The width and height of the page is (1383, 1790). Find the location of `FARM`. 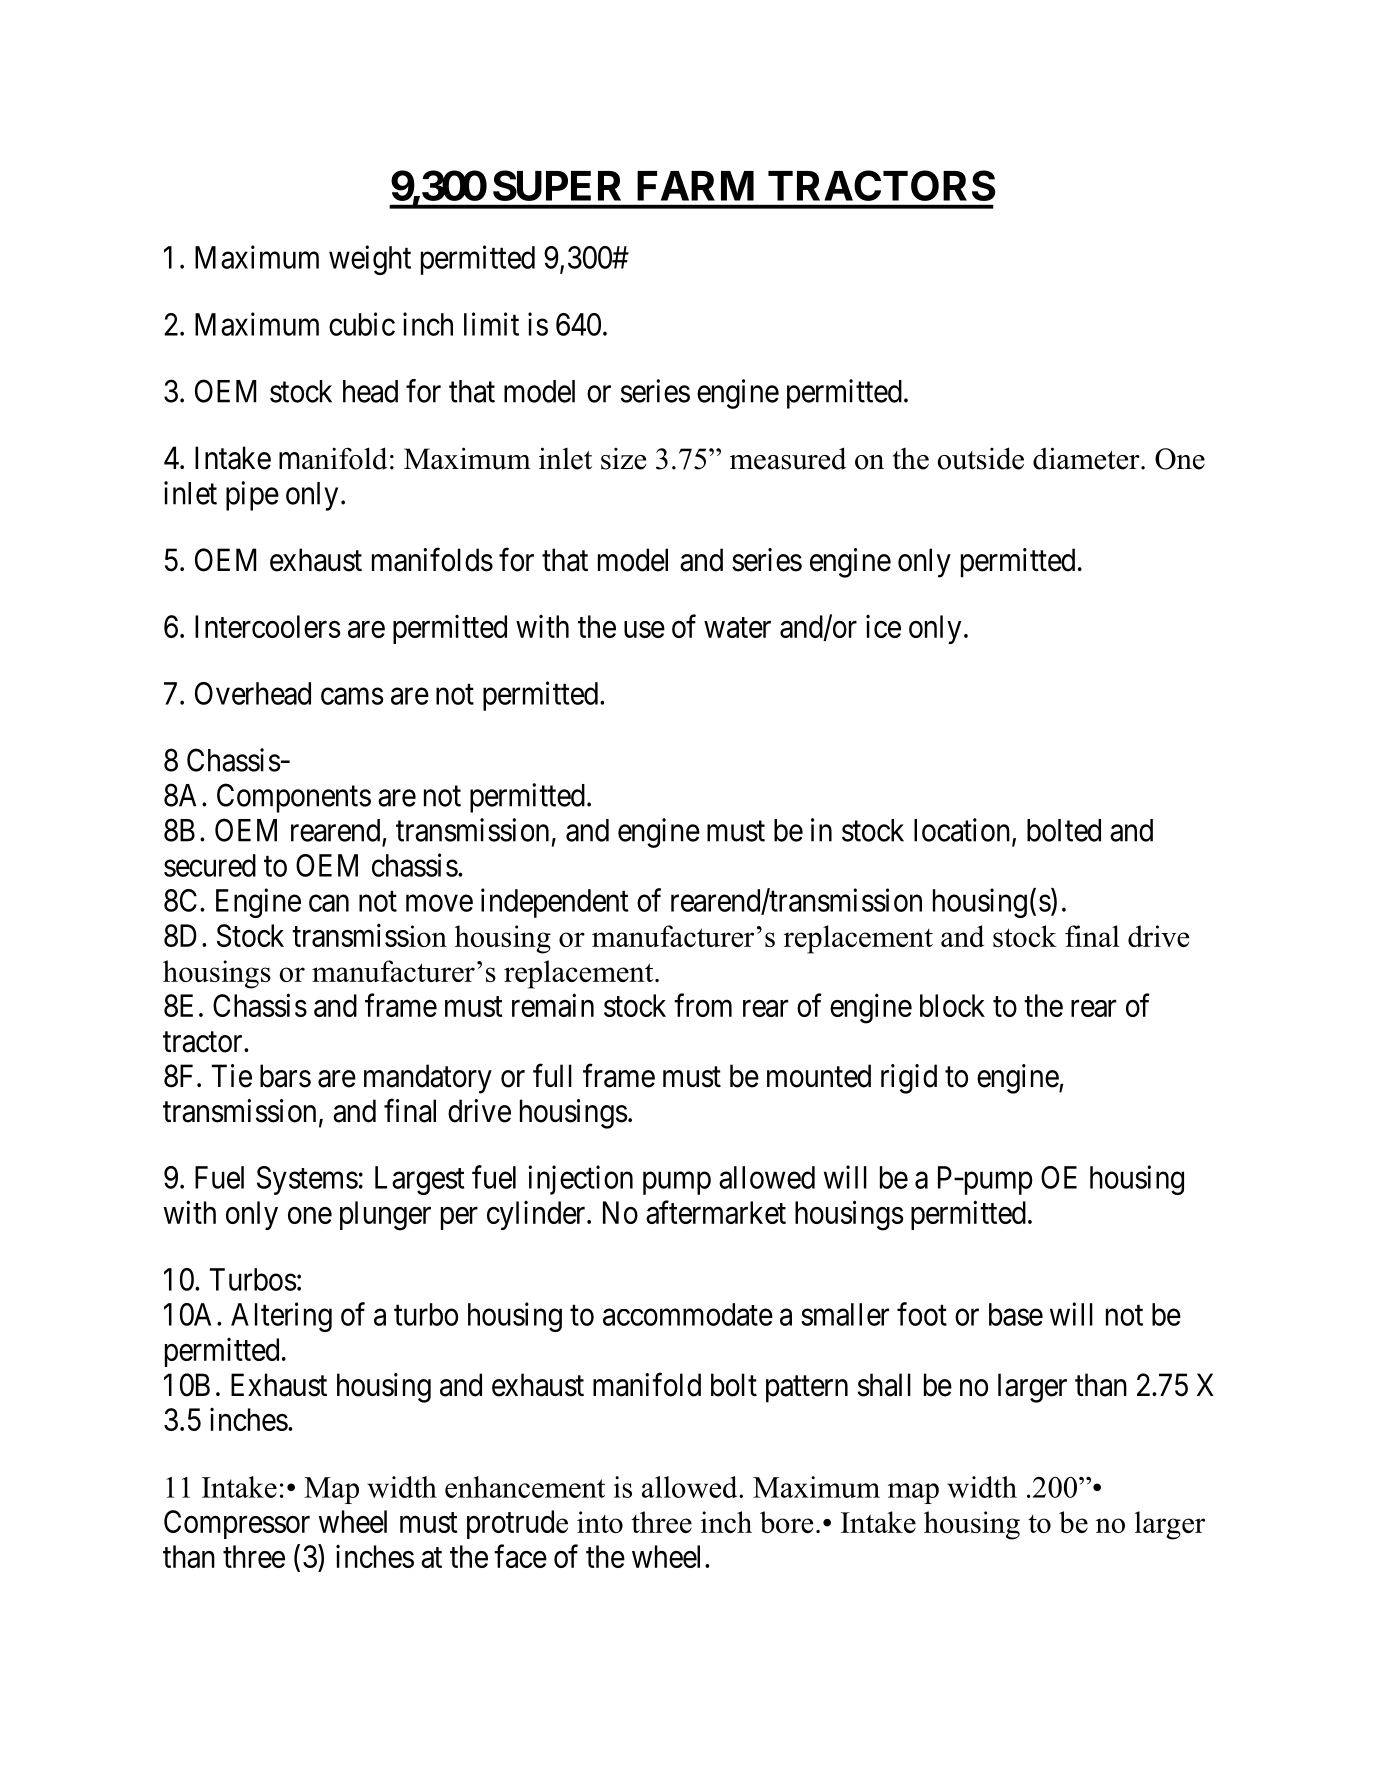

FARM is located at coordinates (695, 186).
